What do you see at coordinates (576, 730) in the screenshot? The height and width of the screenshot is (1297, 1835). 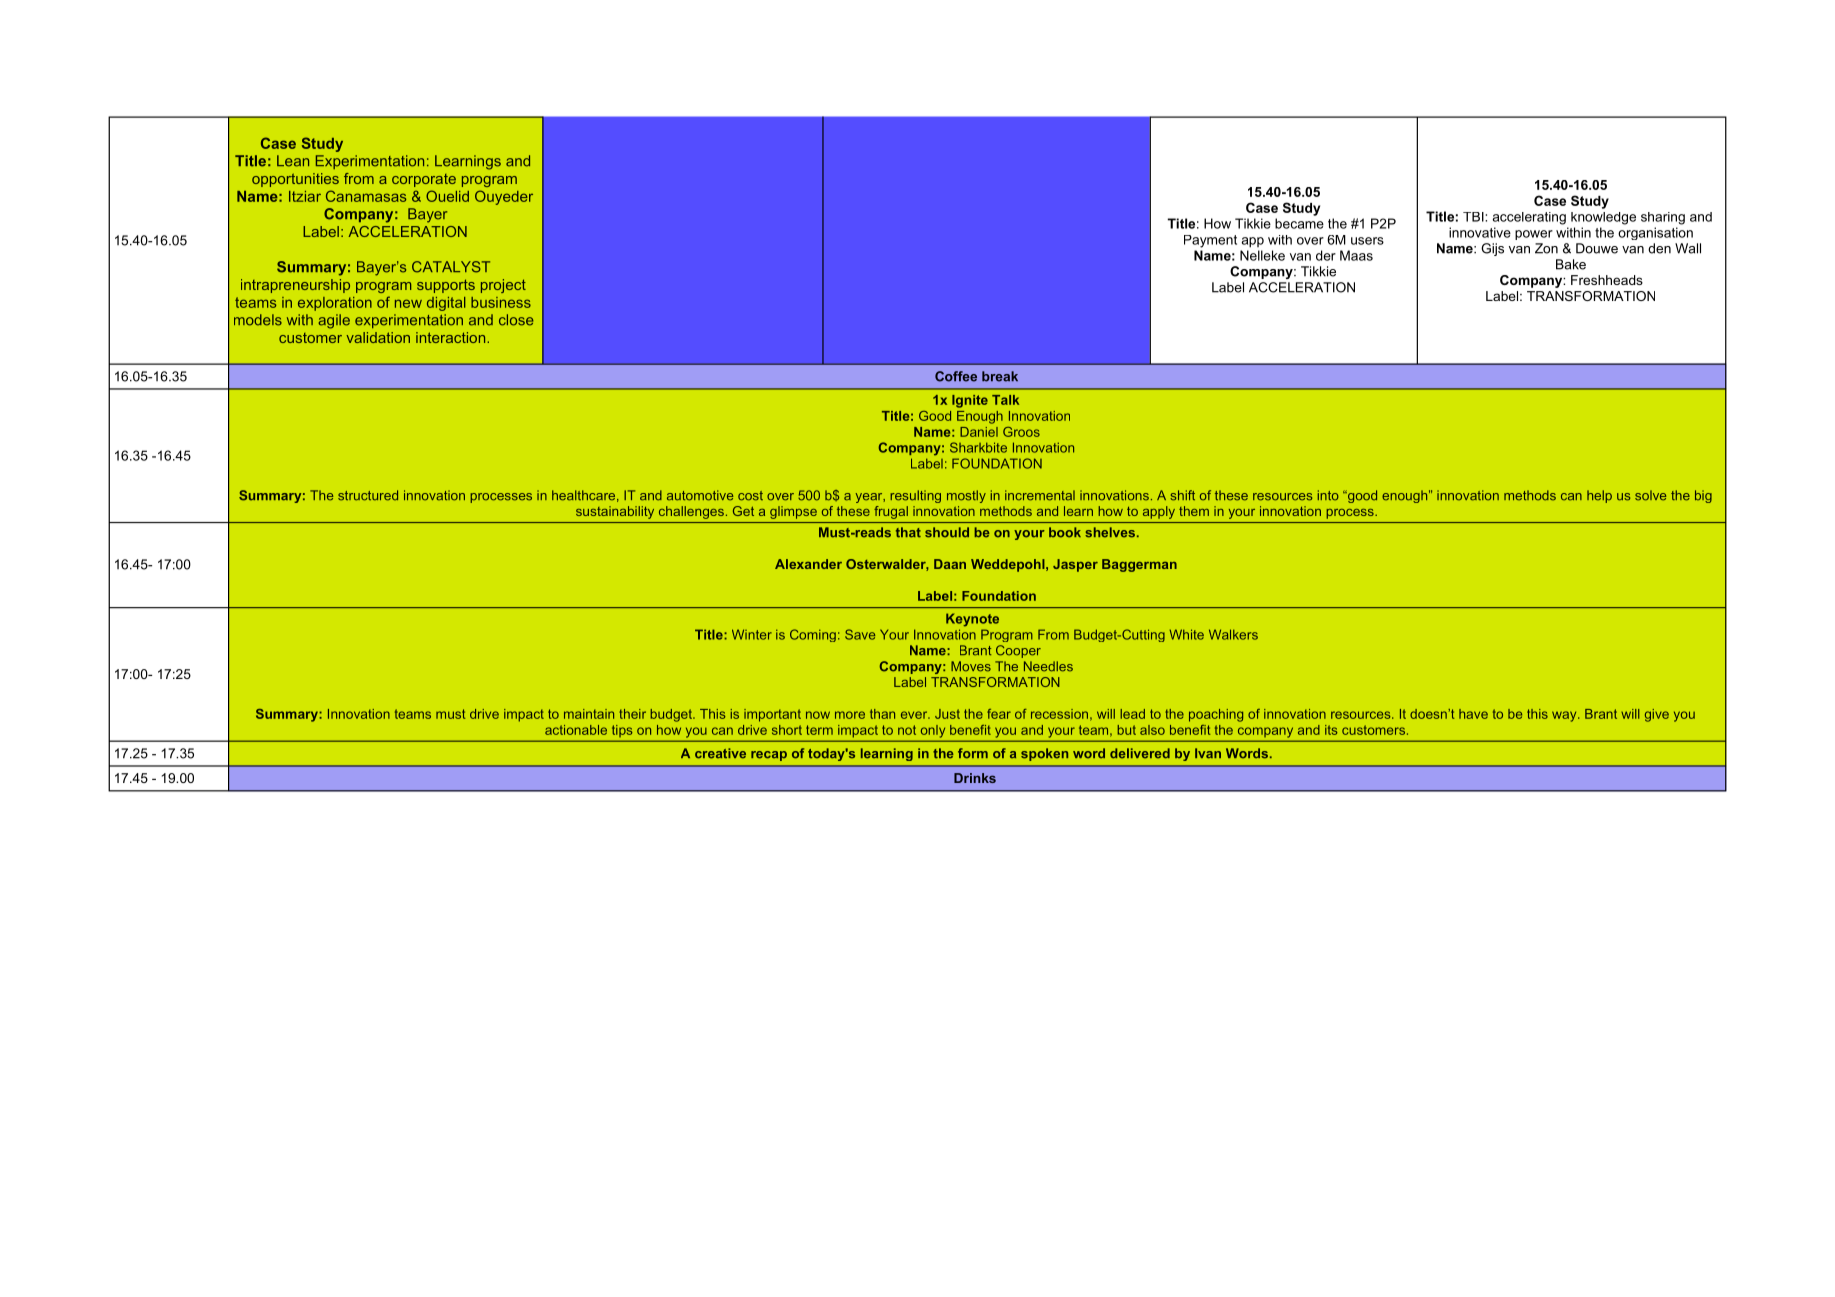 I see `actionable` at bounding box center [576, 730].
